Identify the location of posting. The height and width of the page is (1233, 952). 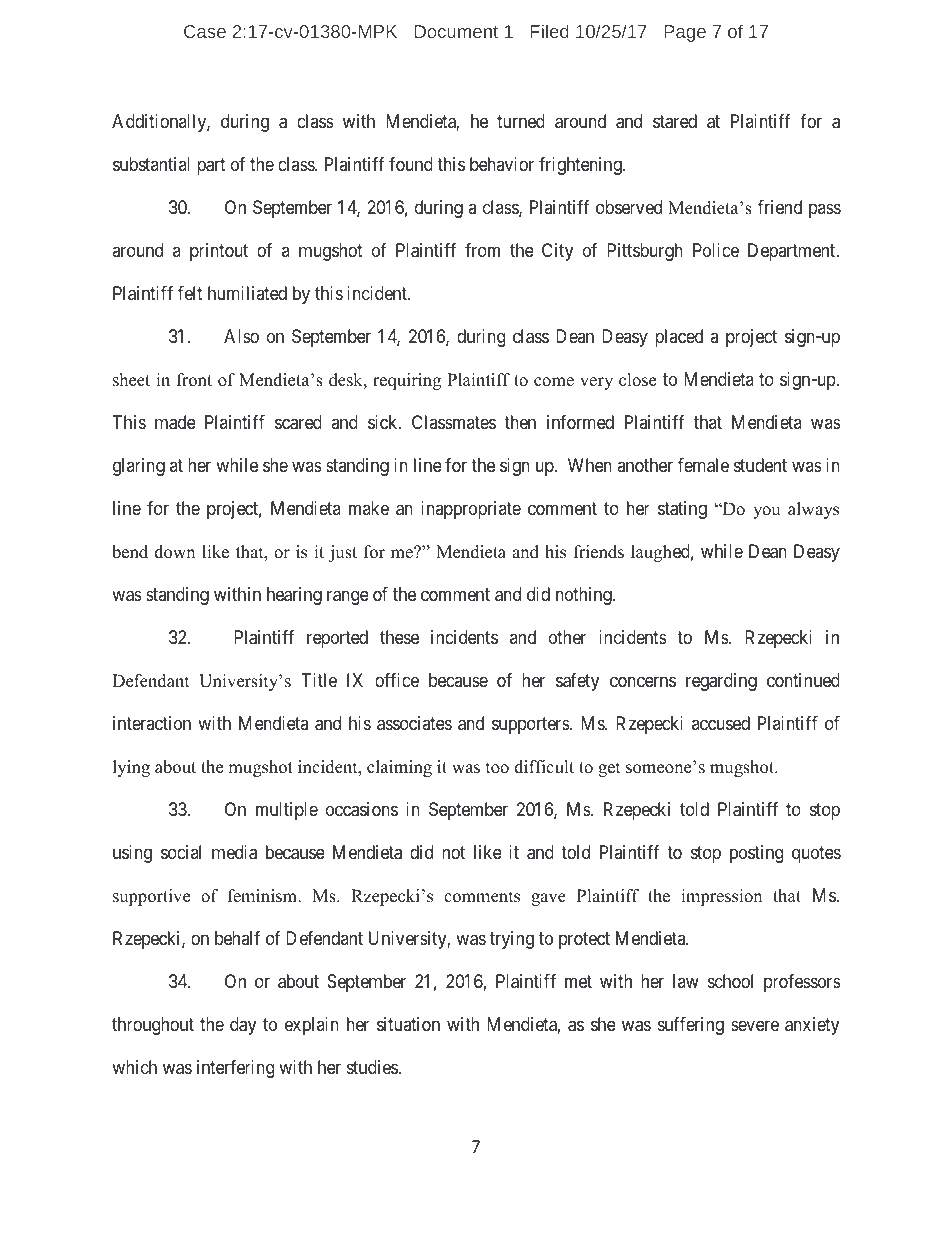
(756, 854).
